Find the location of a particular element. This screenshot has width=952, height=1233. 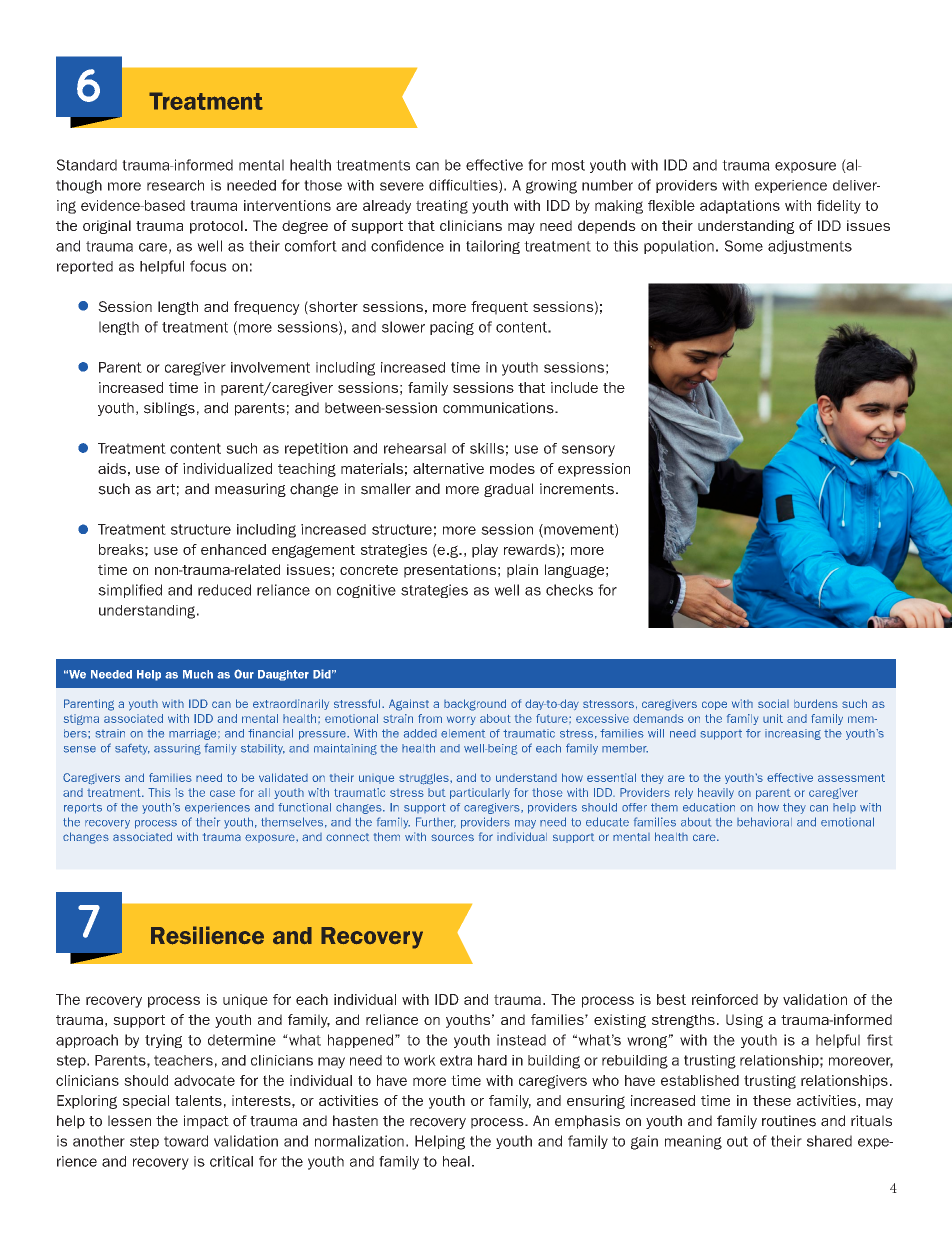

background is located at coordinates (475, 705).
